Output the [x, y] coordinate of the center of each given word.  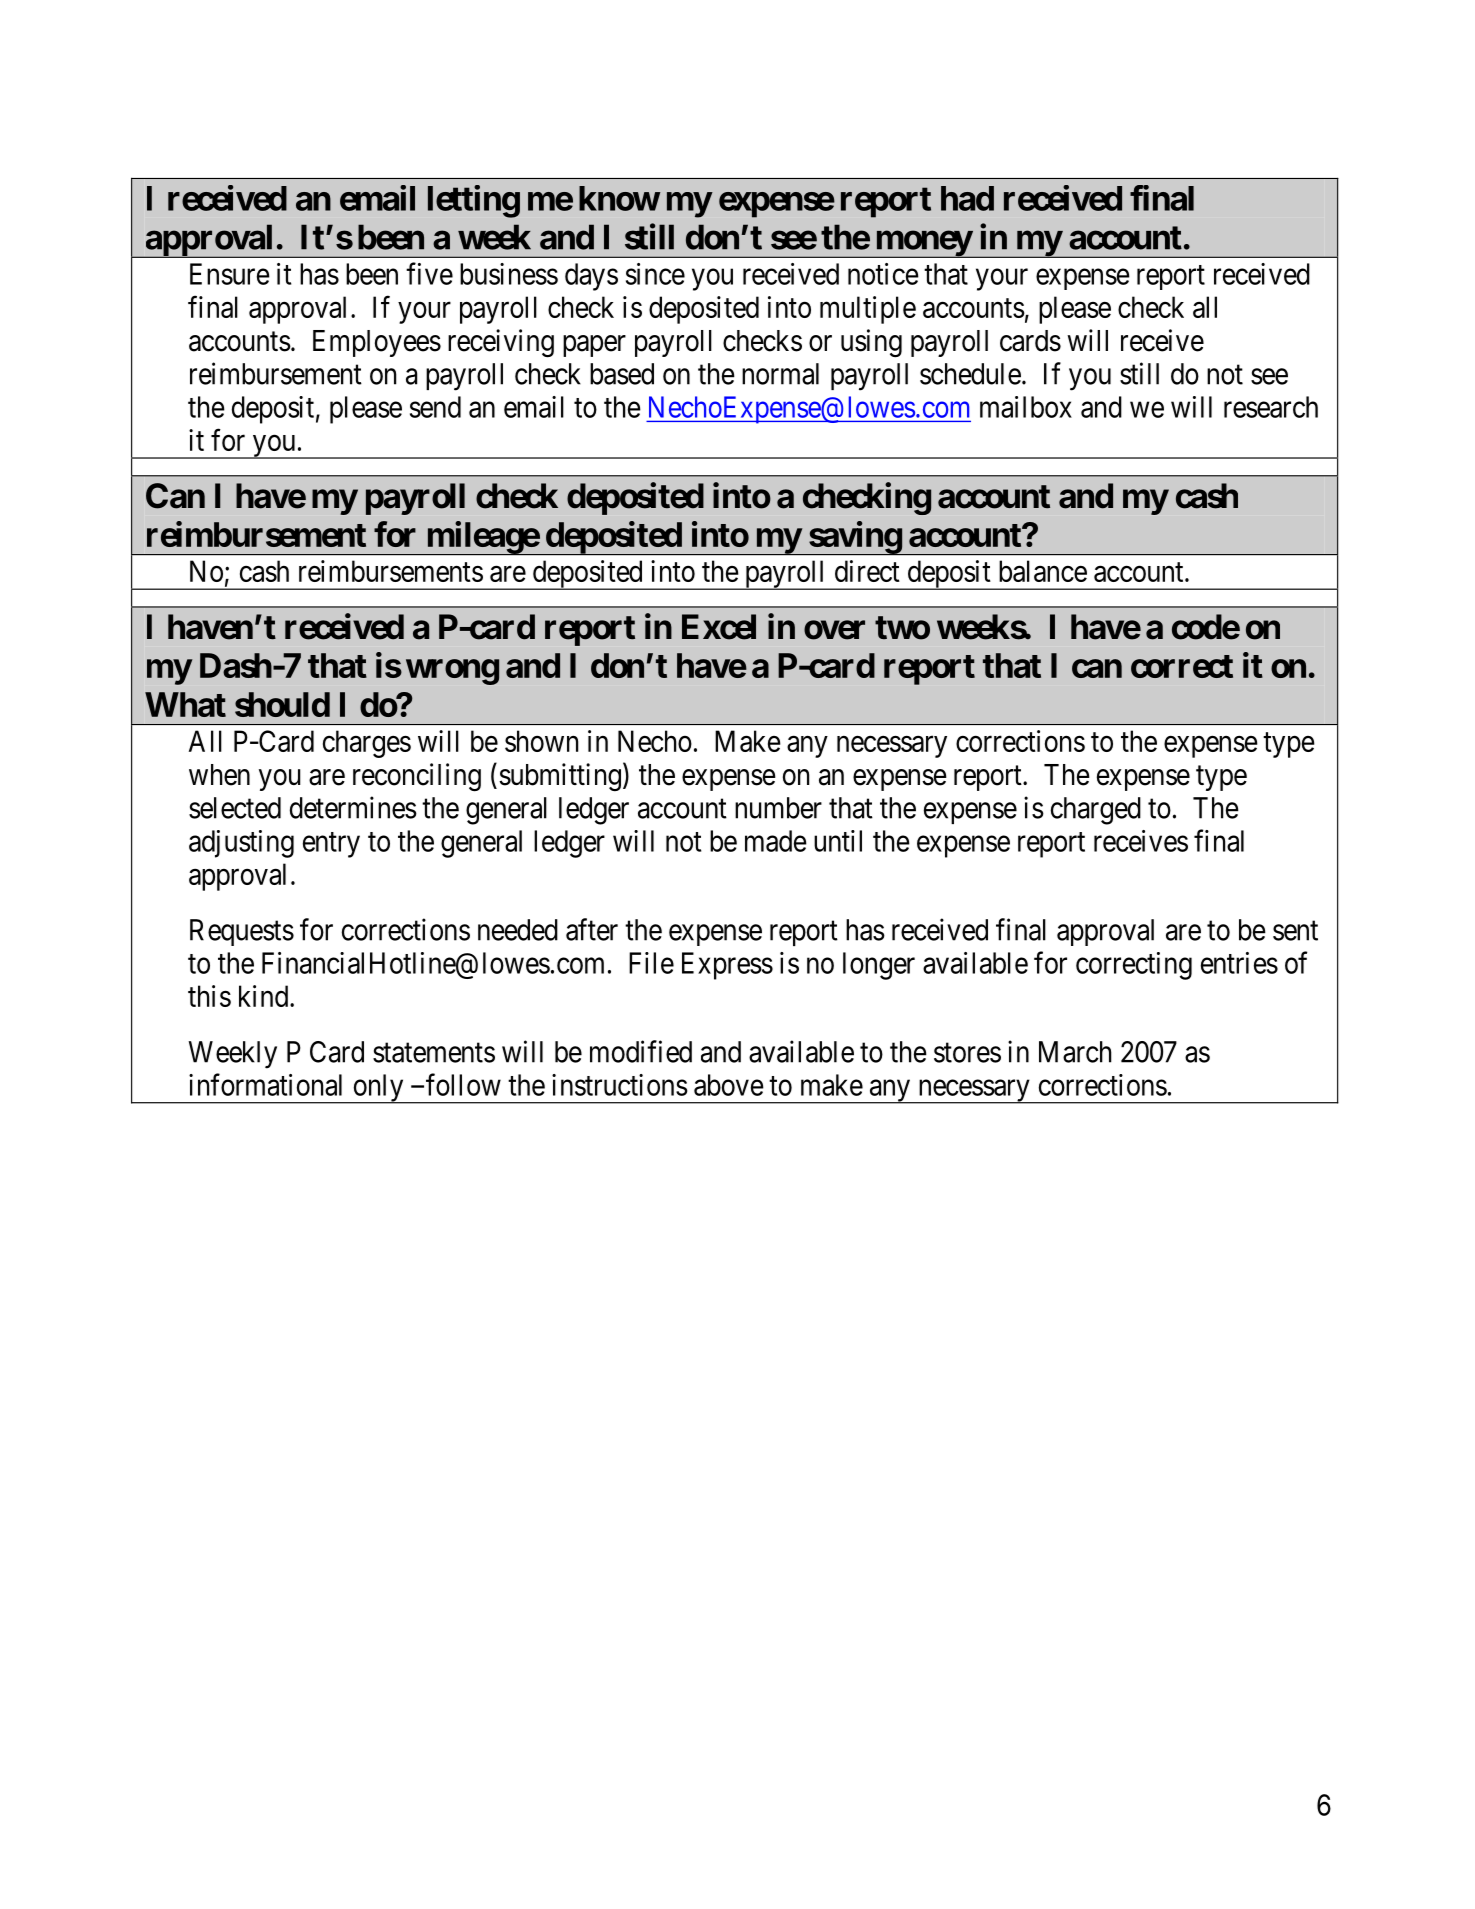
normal [780, 374]
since [655, 274]
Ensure [230, 274]
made [776, 841]
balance [1043, 571]
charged [1096, 811]
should [282, 704]
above [729, 1085]
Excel [719, 627]
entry [331, 845]
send [435, 407]
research [1271, 407]
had [967, 198]
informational [265, 1084]
